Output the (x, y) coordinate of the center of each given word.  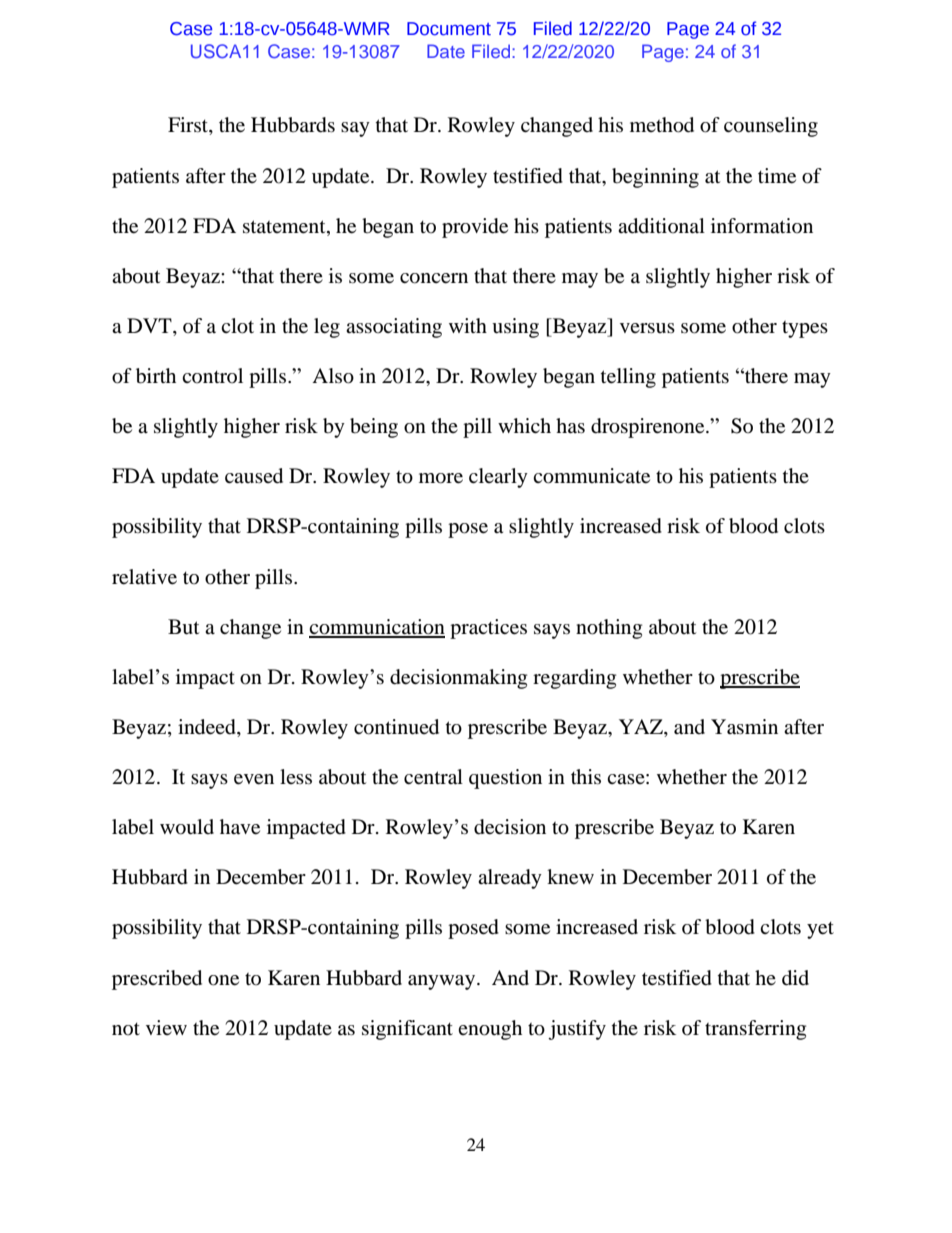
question (505, 779)
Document (449, 29)
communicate (591, 476)
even (254, 779)
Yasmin (744, 727)
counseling (771, 127)
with (468, 325)
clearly (498, 478)
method (662, 125)
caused (254, 476)
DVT (150, 327)
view (166, 1027)
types (805, 329)
